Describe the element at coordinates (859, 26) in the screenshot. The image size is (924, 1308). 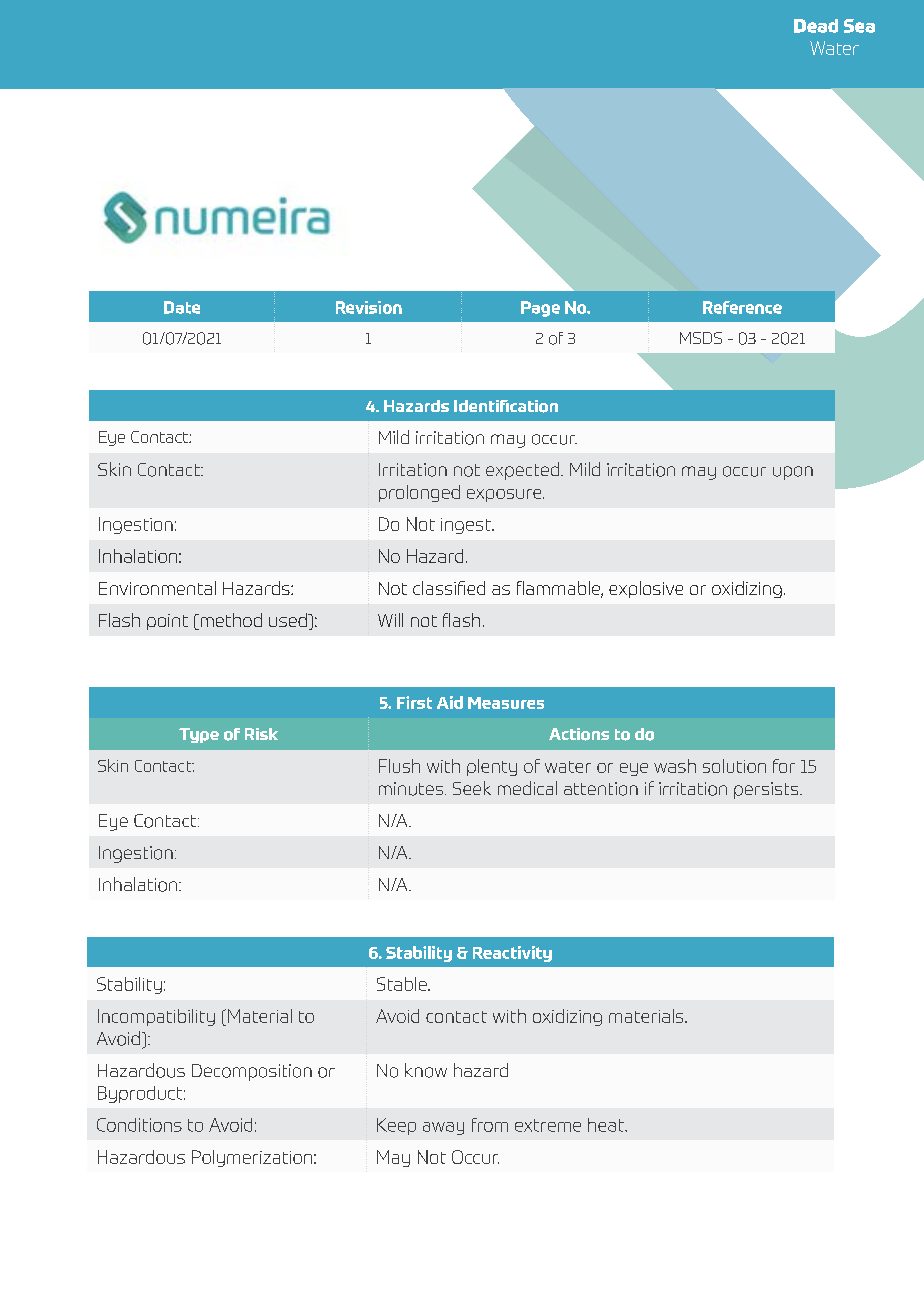
I see `Sea` at that location.
